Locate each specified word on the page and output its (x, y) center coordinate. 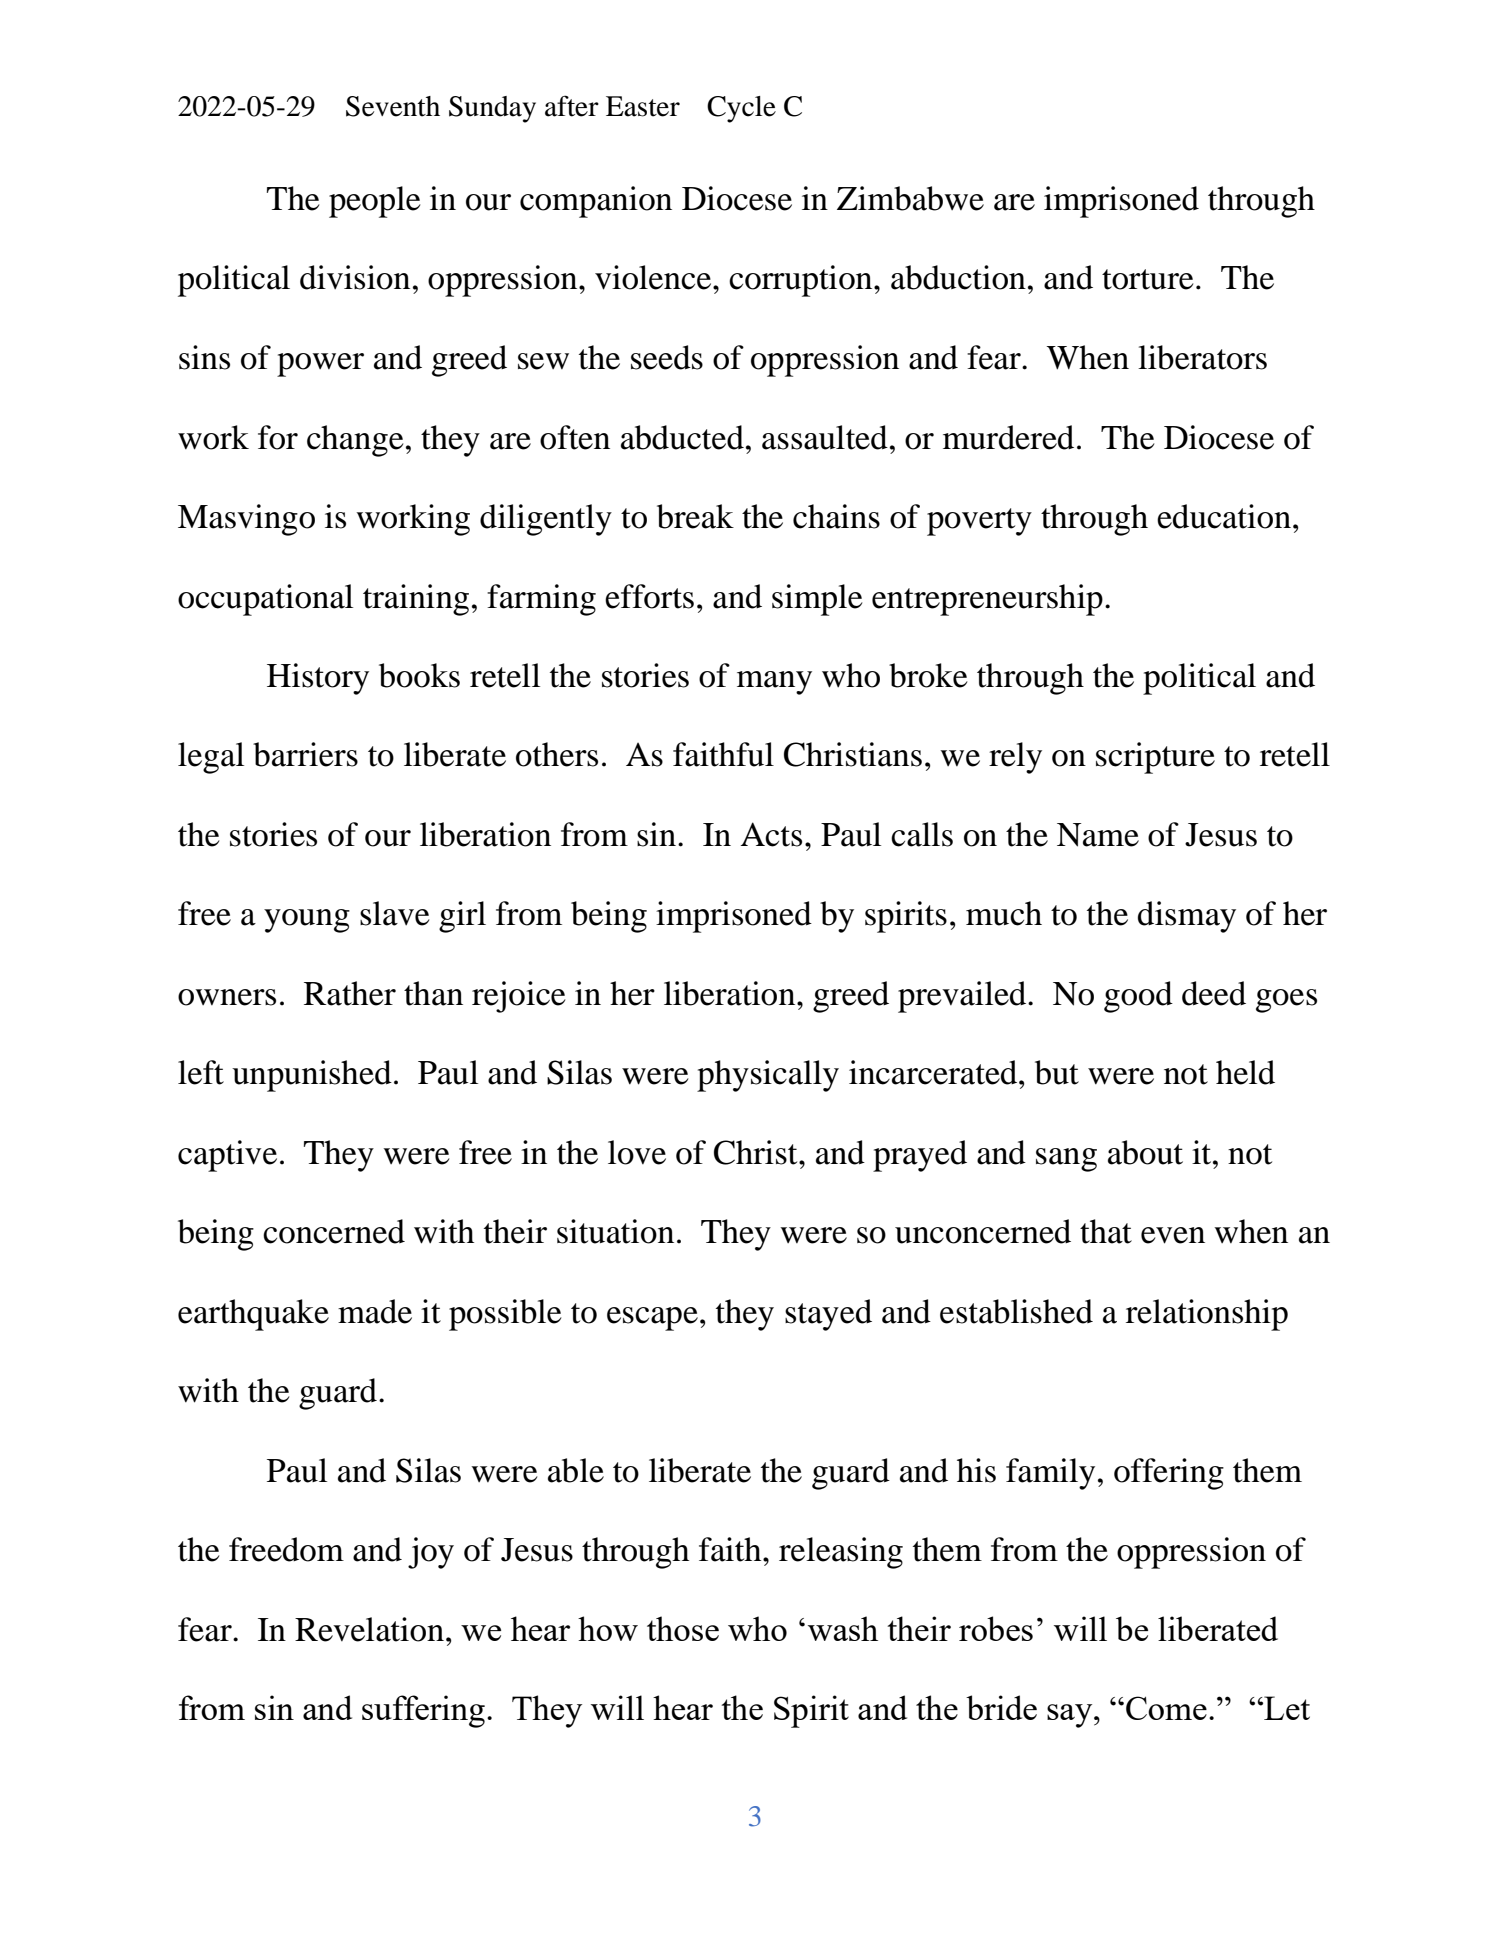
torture (1148, 279)
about (1145, 1152)
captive (227, 1156)
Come (1166, 1708)
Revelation (369, 1629)
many (774, 683)
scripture (1155, 758)
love (637, 1152)
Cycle (741, 109)
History (318, 679)
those (683, 1628)
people (375, 202)
